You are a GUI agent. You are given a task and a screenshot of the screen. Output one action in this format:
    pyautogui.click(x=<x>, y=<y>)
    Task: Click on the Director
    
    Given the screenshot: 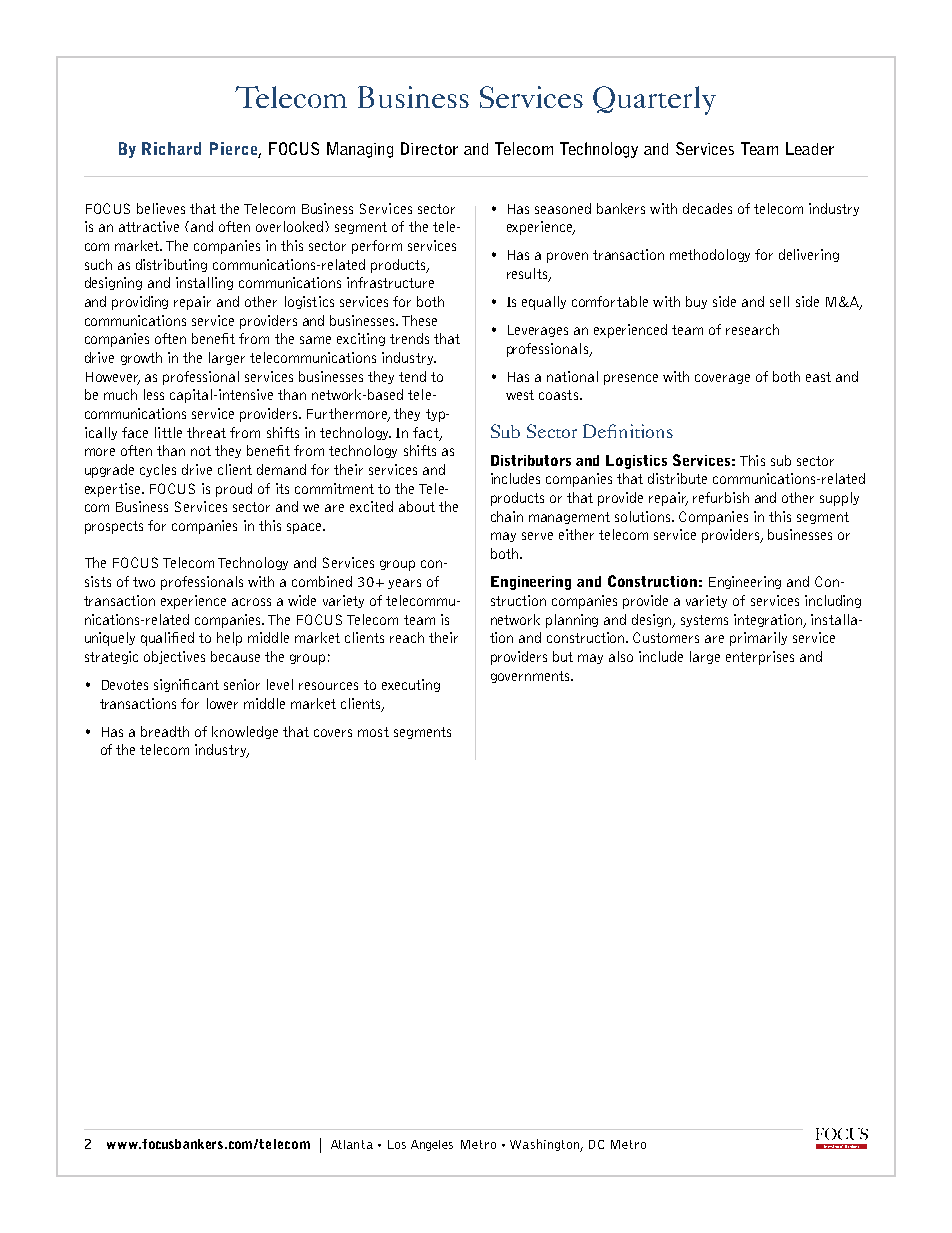 What is the action you would take?
    pyautogui.click(x=429, y=148)
